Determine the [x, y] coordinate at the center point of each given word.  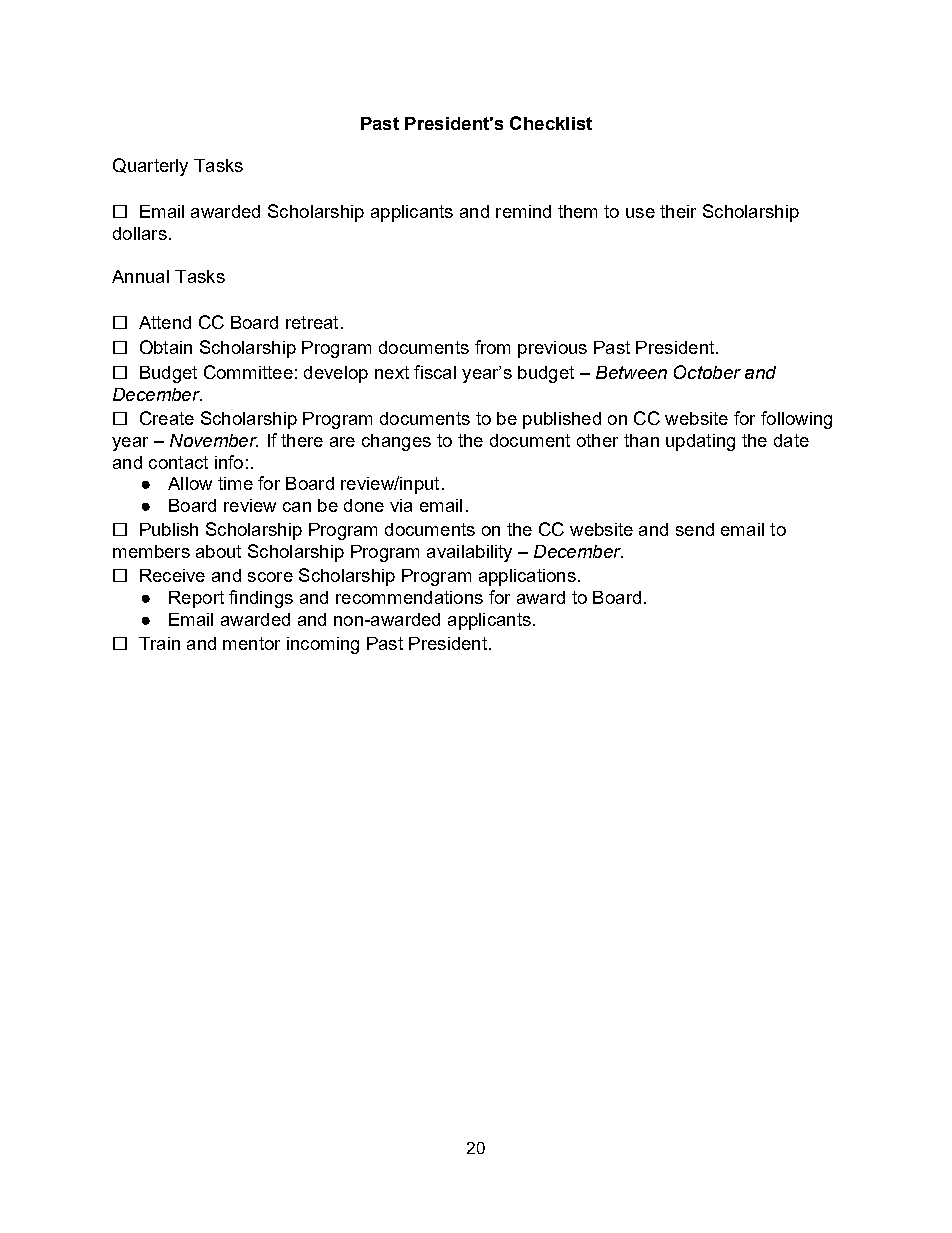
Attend [165, 322]
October [707, 372]
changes [396, 442]
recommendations [409, 597]
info [229, 462]
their [678, 211]
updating [700, 442]
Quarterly [150, 167]
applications [527, 577]
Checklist [551, 123]
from [492, 347]
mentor [251, 643]
